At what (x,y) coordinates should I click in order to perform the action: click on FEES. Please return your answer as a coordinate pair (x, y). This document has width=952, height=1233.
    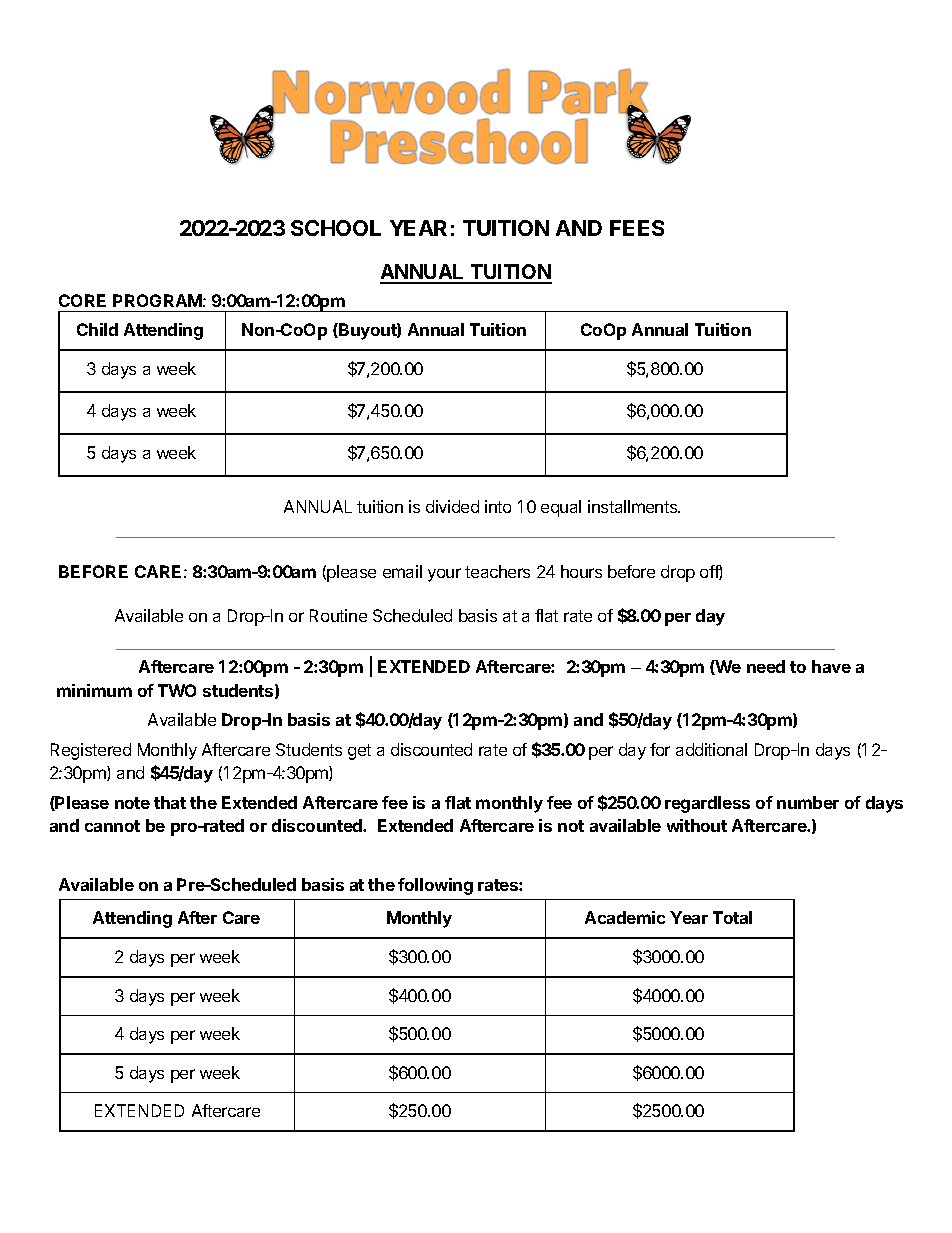
    Looking at the image, I should click on (637, 228).
